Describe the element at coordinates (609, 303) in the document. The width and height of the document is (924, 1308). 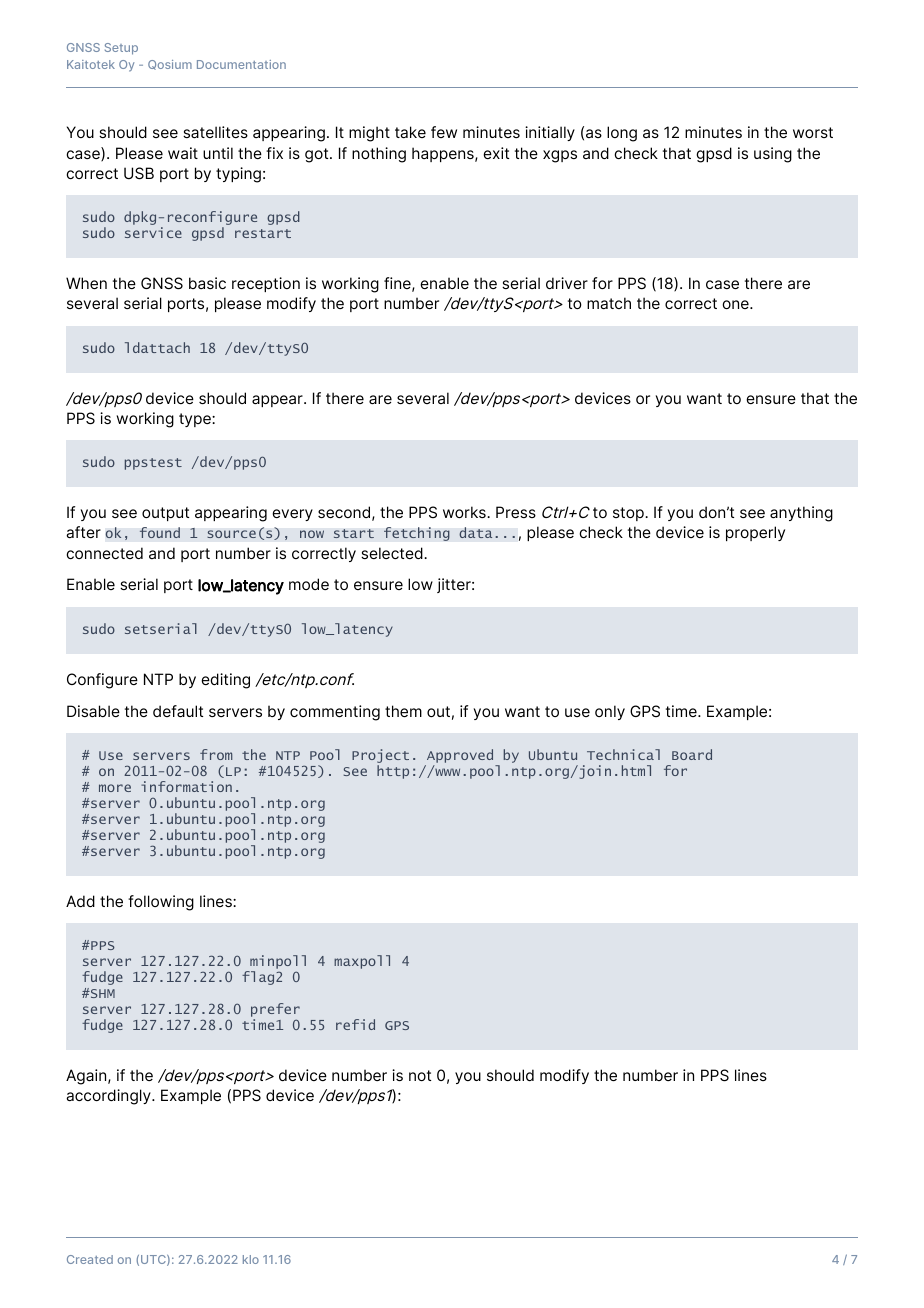
I see `match` at that location.
